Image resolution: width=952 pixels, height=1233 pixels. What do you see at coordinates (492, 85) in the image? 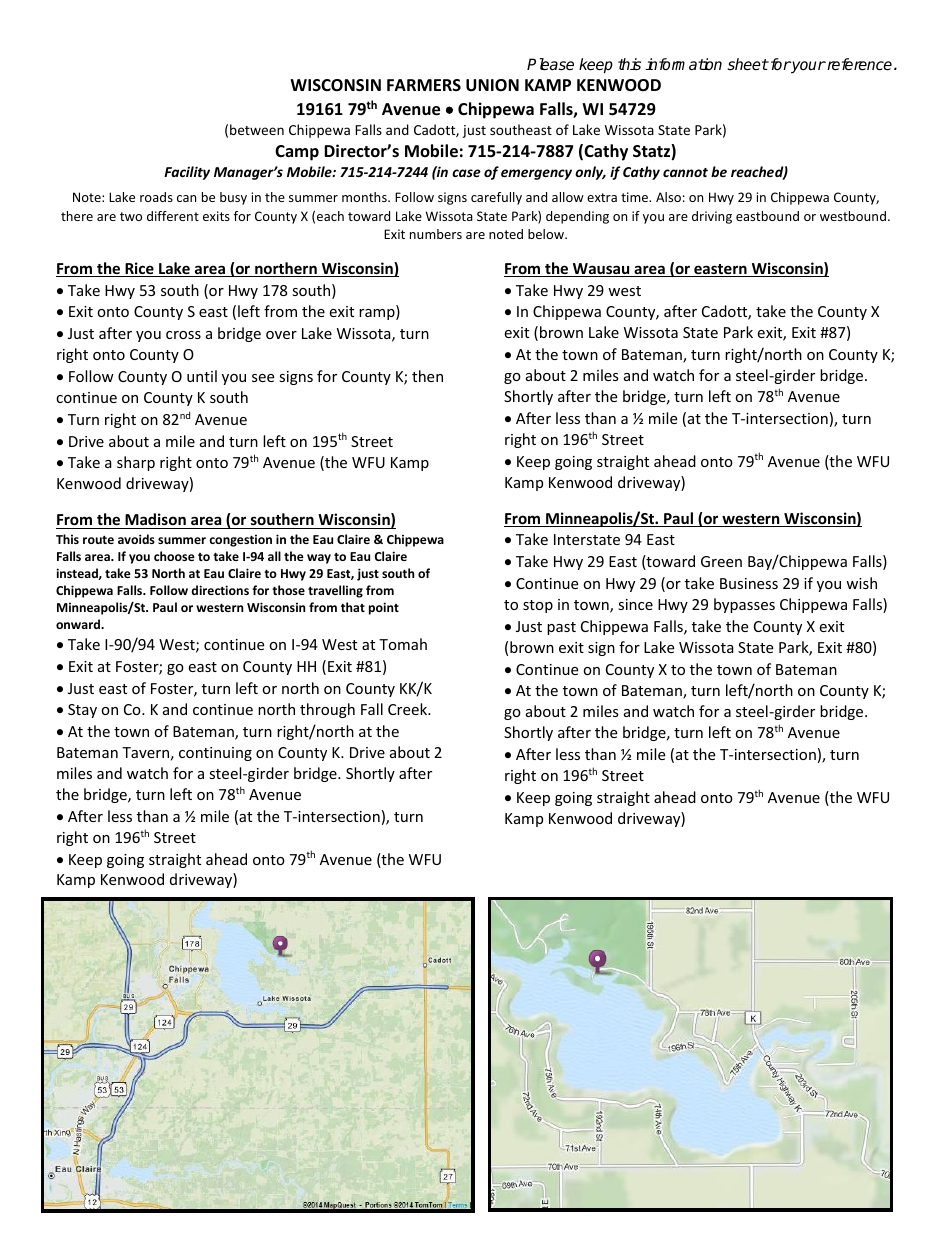
I see `UNION` at bounding box center [492, 85].
